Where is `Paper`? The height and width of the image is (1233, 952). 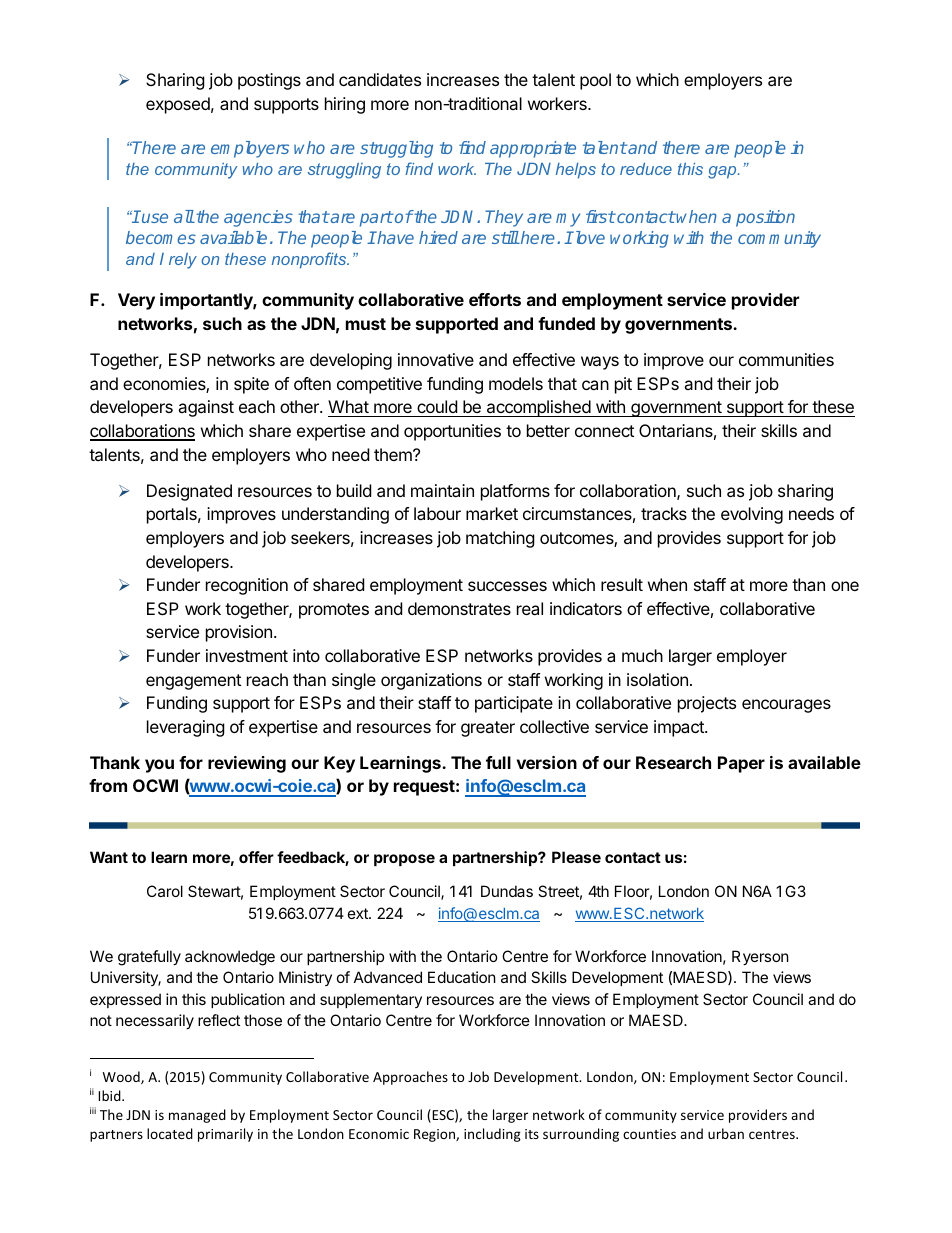
Paper is located at coordinates (741, 764).
